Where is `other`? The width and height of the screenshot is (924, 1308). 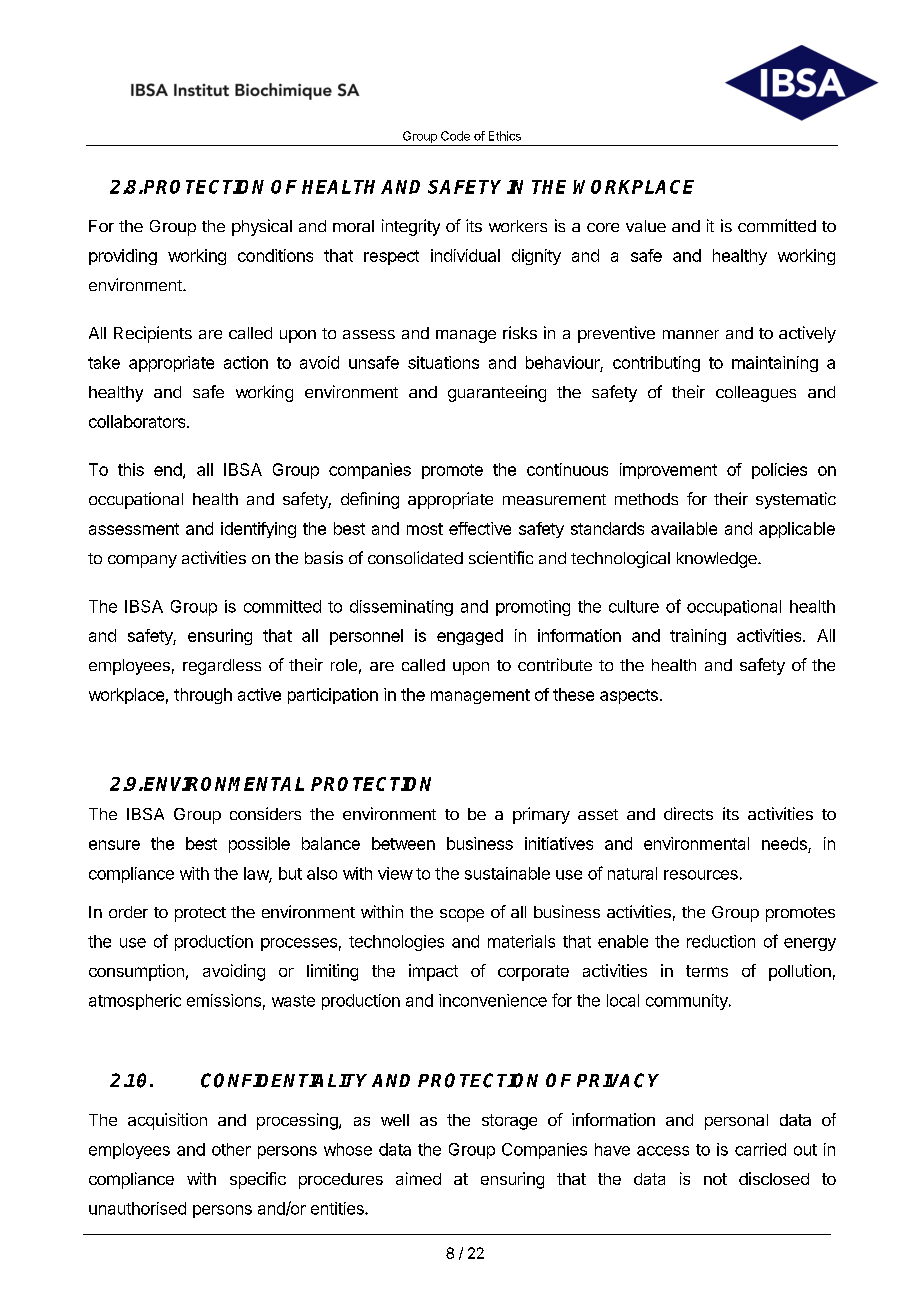 other is located at coordinates (231, 1149).
